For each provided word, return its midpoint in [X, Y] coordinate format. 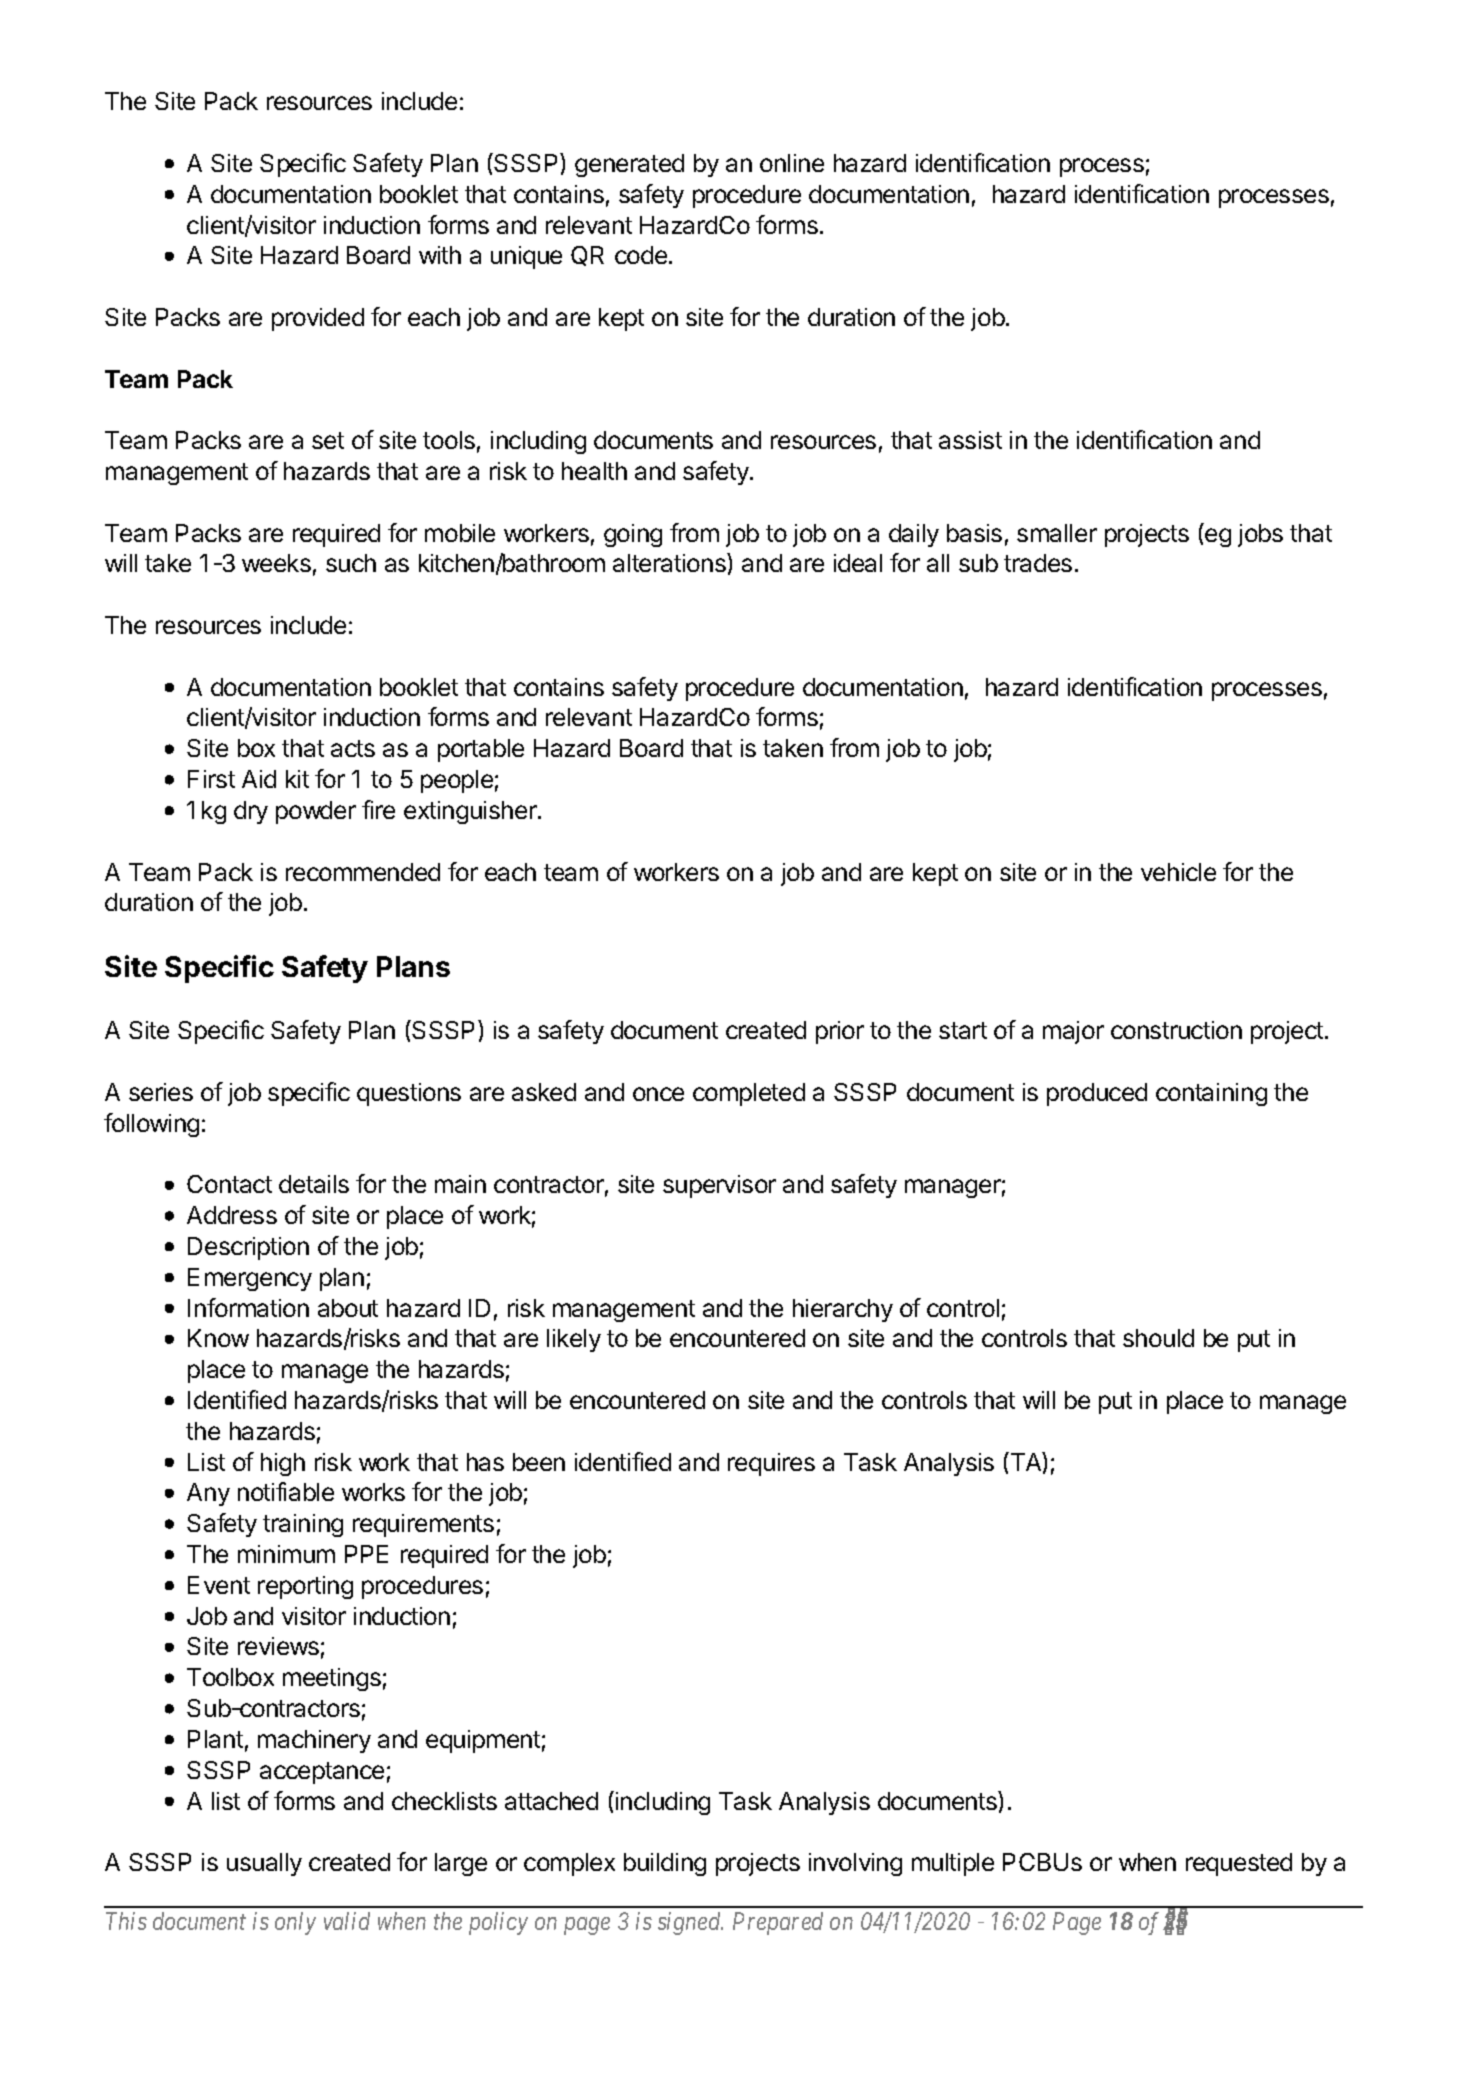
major [1073, 1032]
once [658, 1094]
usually [264, 1864]
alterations [670, 562]
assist [970, 440]
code [641, 255]
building [665, 1864]
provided [318, 319]
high [283, 1464]
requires [771, 1464]
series [161, 1092]
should [1158, 1338]
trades [1038, 563]
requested [1239, 1864]
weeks [276, 563]
